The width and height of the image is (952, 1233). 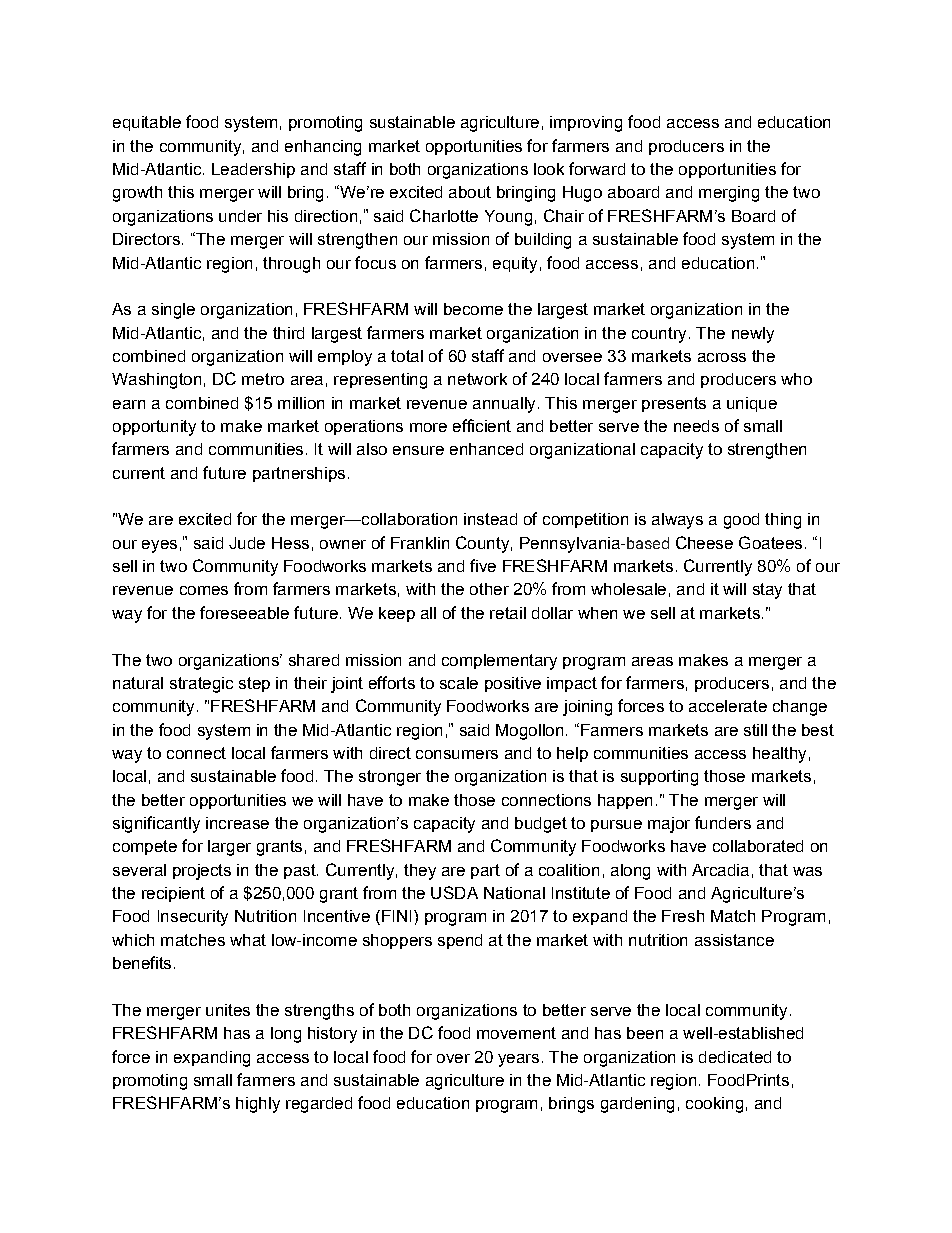 I want to click on stay, so click(x=767, y=591).
